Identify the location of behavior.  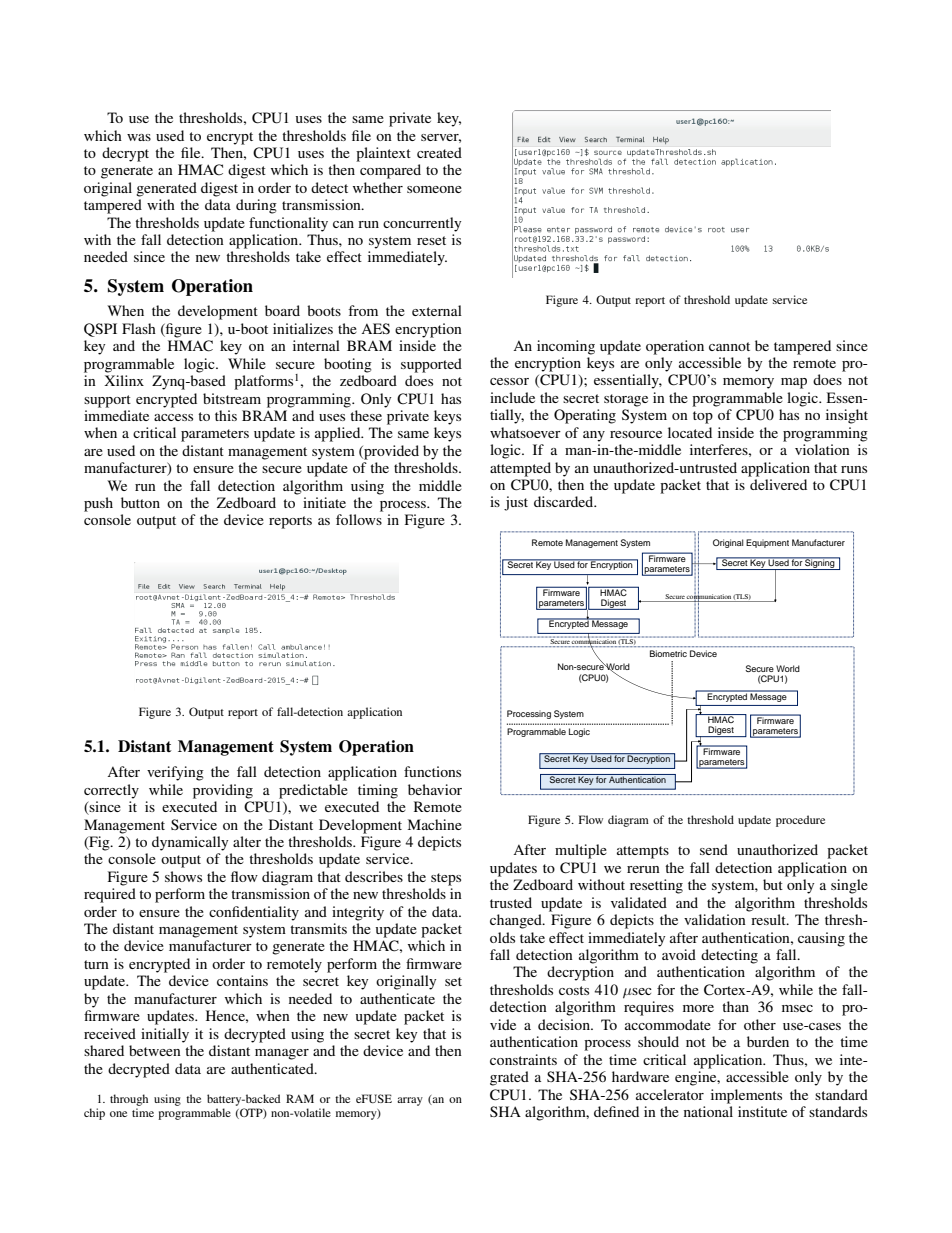
(435, 789).
